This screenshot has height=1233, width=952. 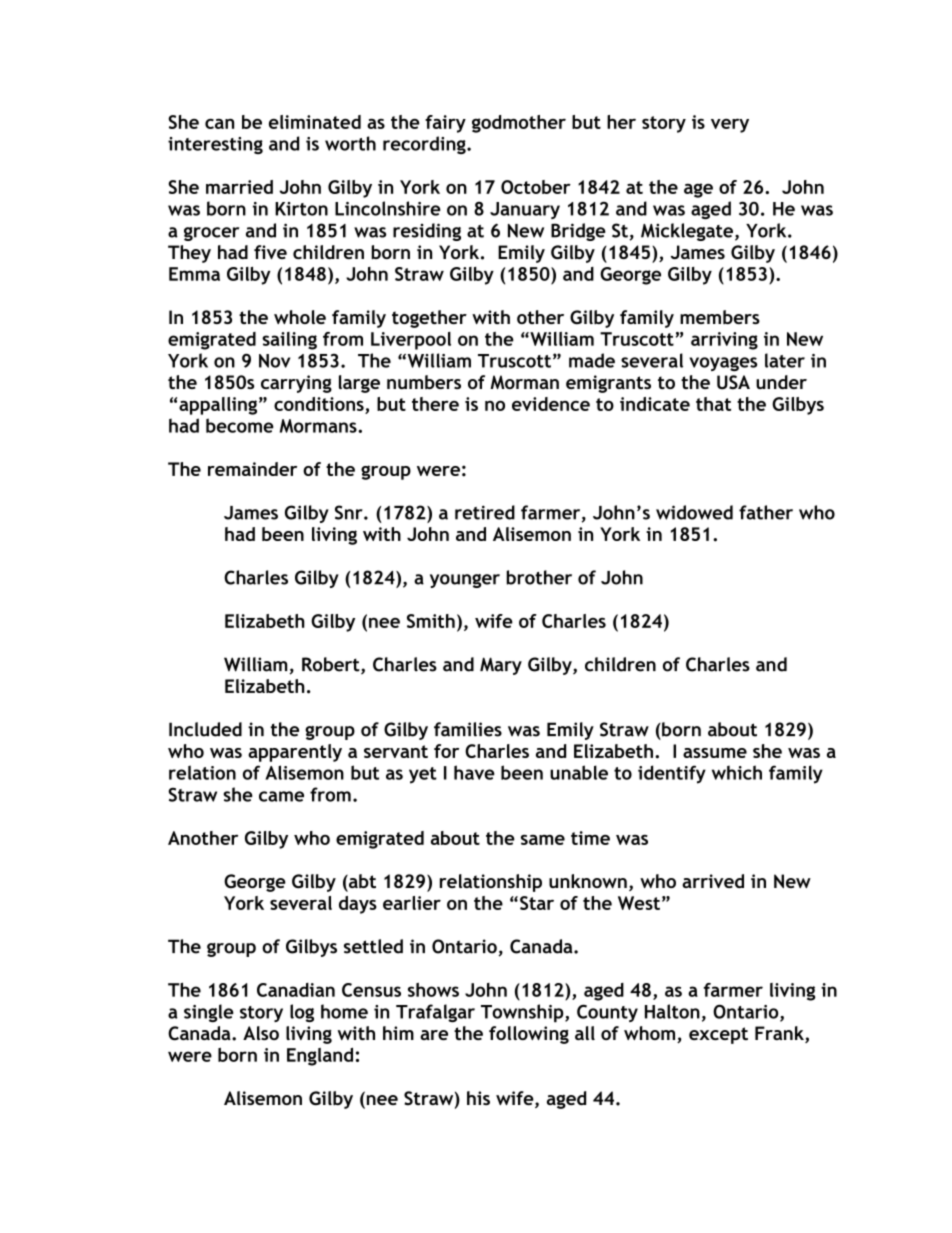 What do you see at coordinates (445, 124) in the screenshot?
I see `fairy` at bounding box center [445, 124].
